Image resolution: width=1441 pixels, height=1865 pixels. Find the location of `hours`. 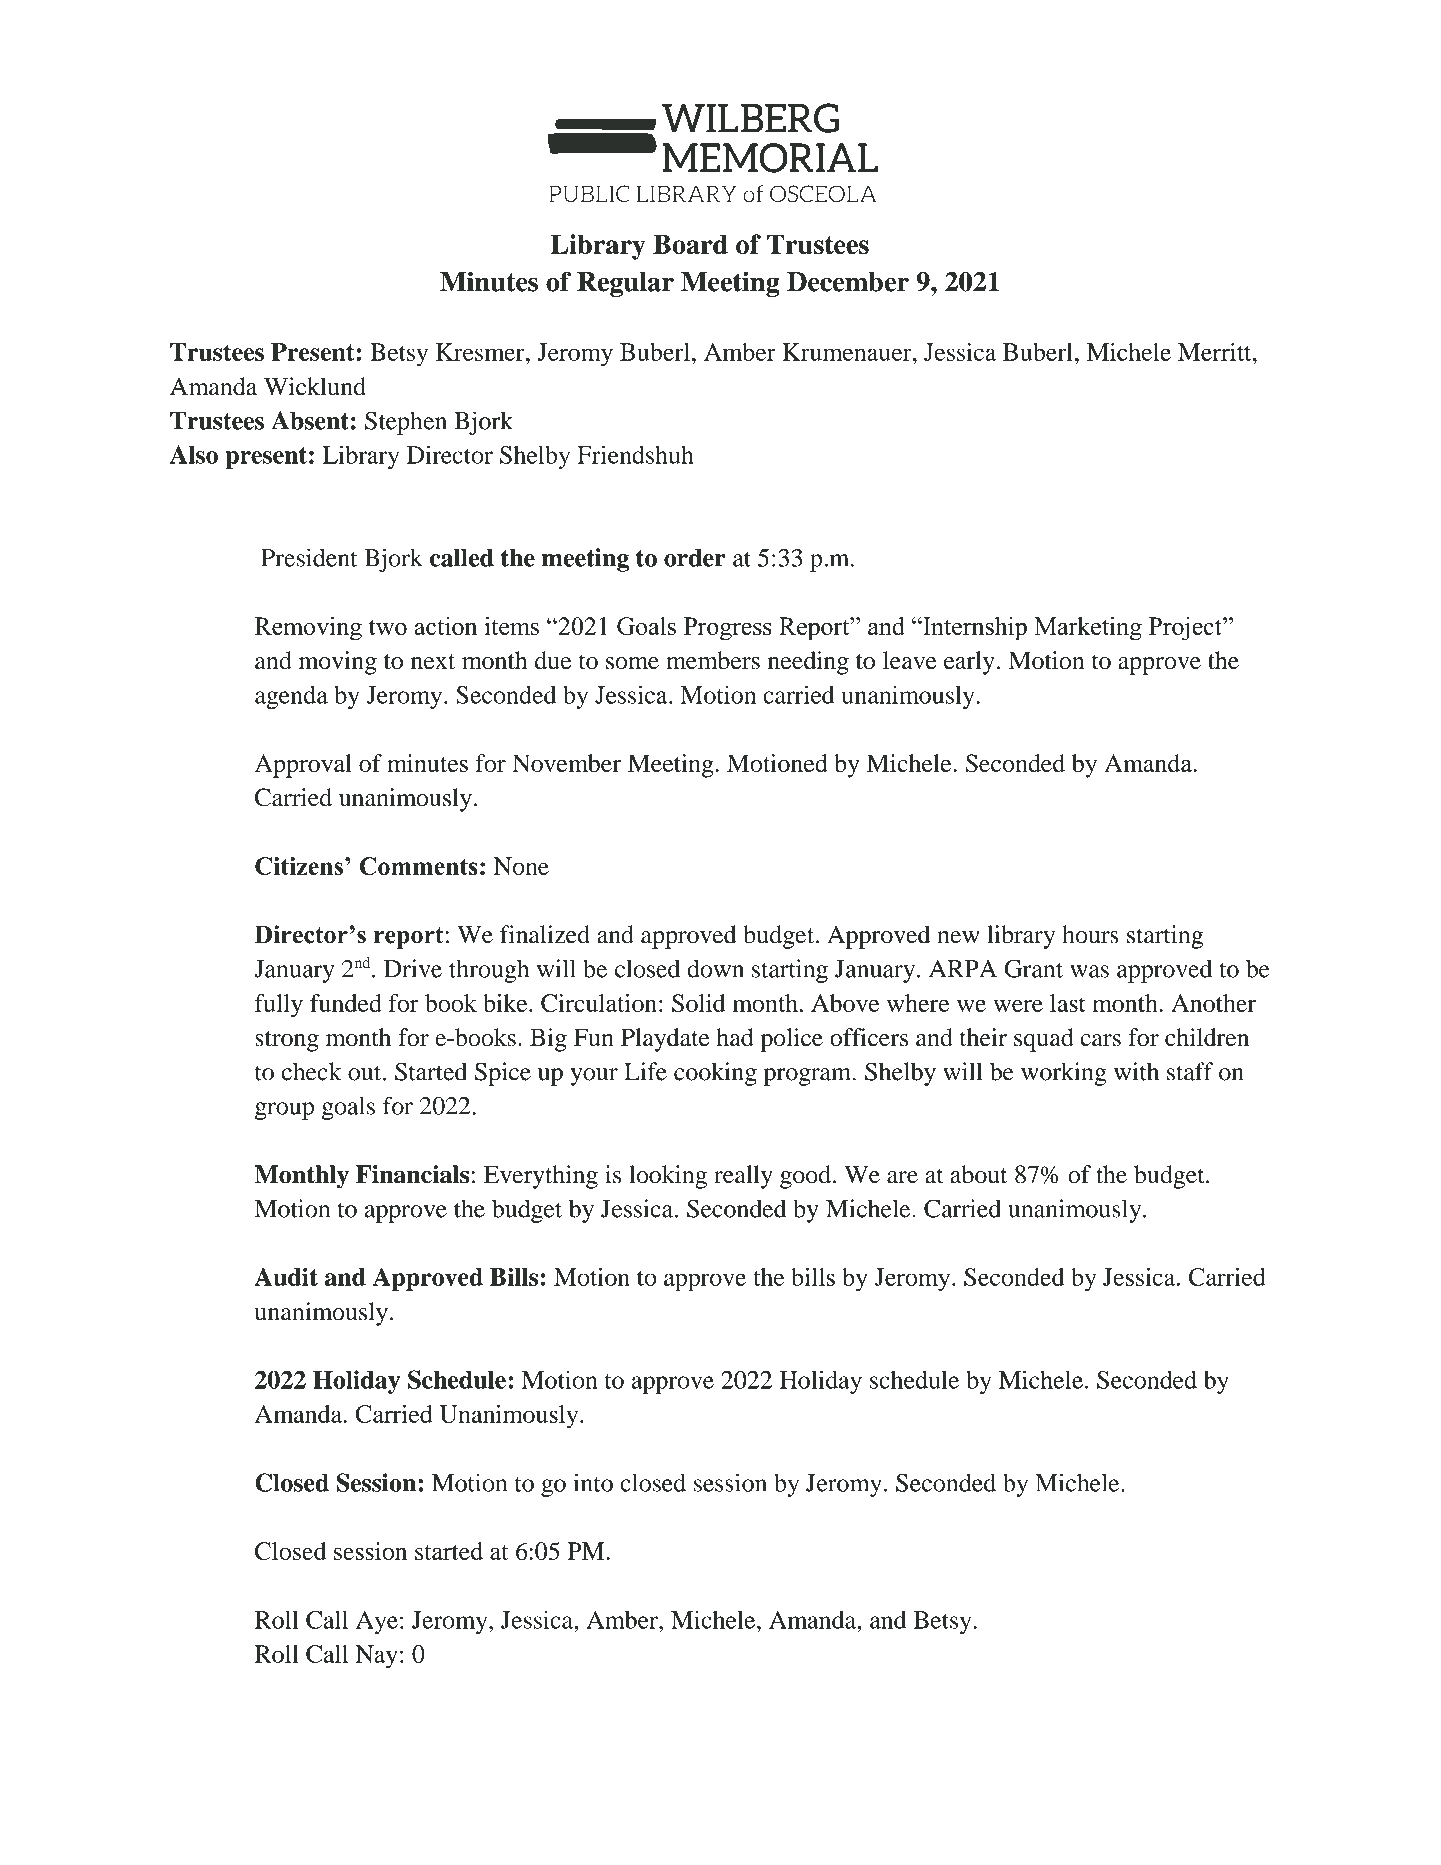

hours is located at coordinates (1090, 934).
